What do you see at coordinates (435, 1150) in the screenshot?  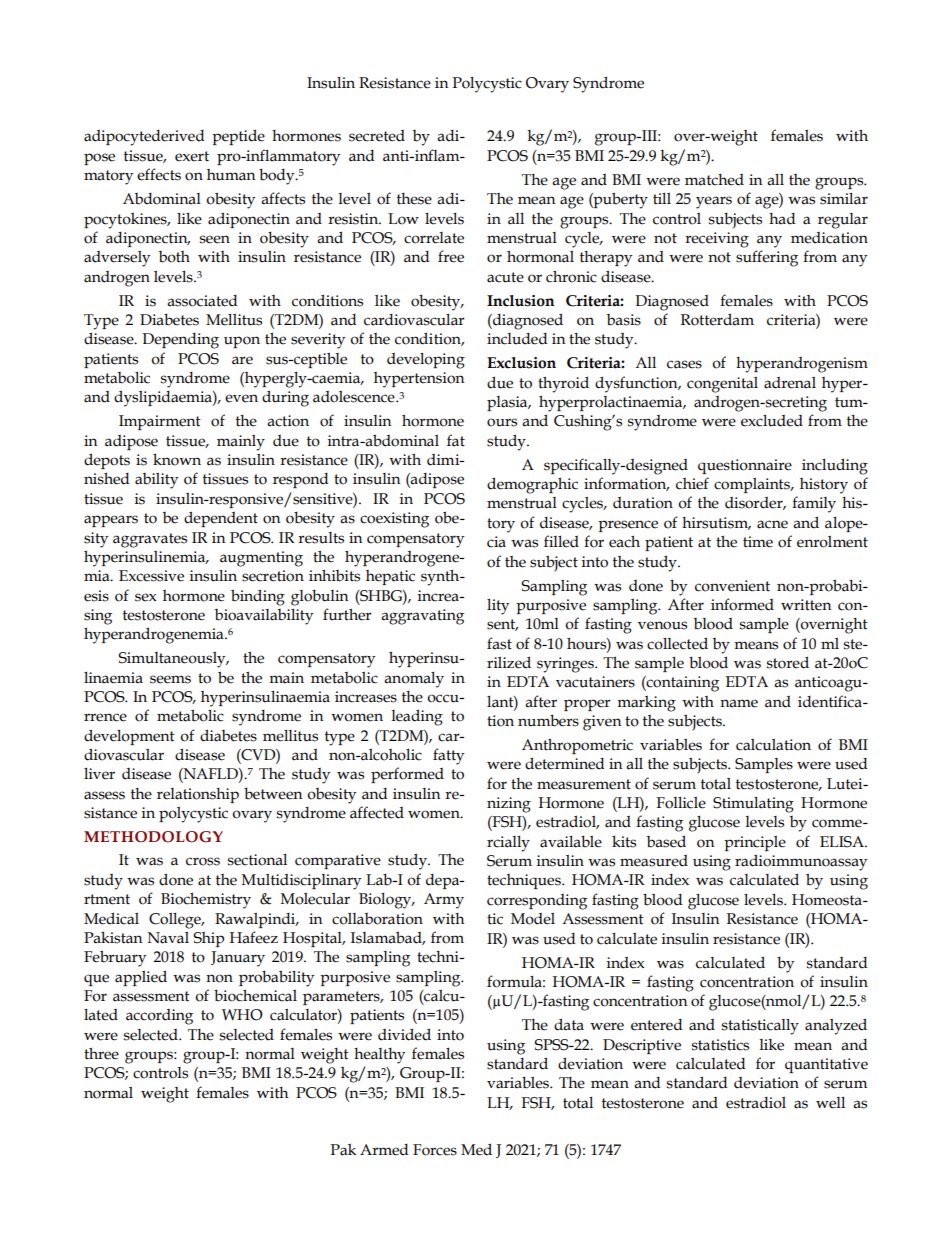 I see `Forces` at bounding box center [435, 1150].
